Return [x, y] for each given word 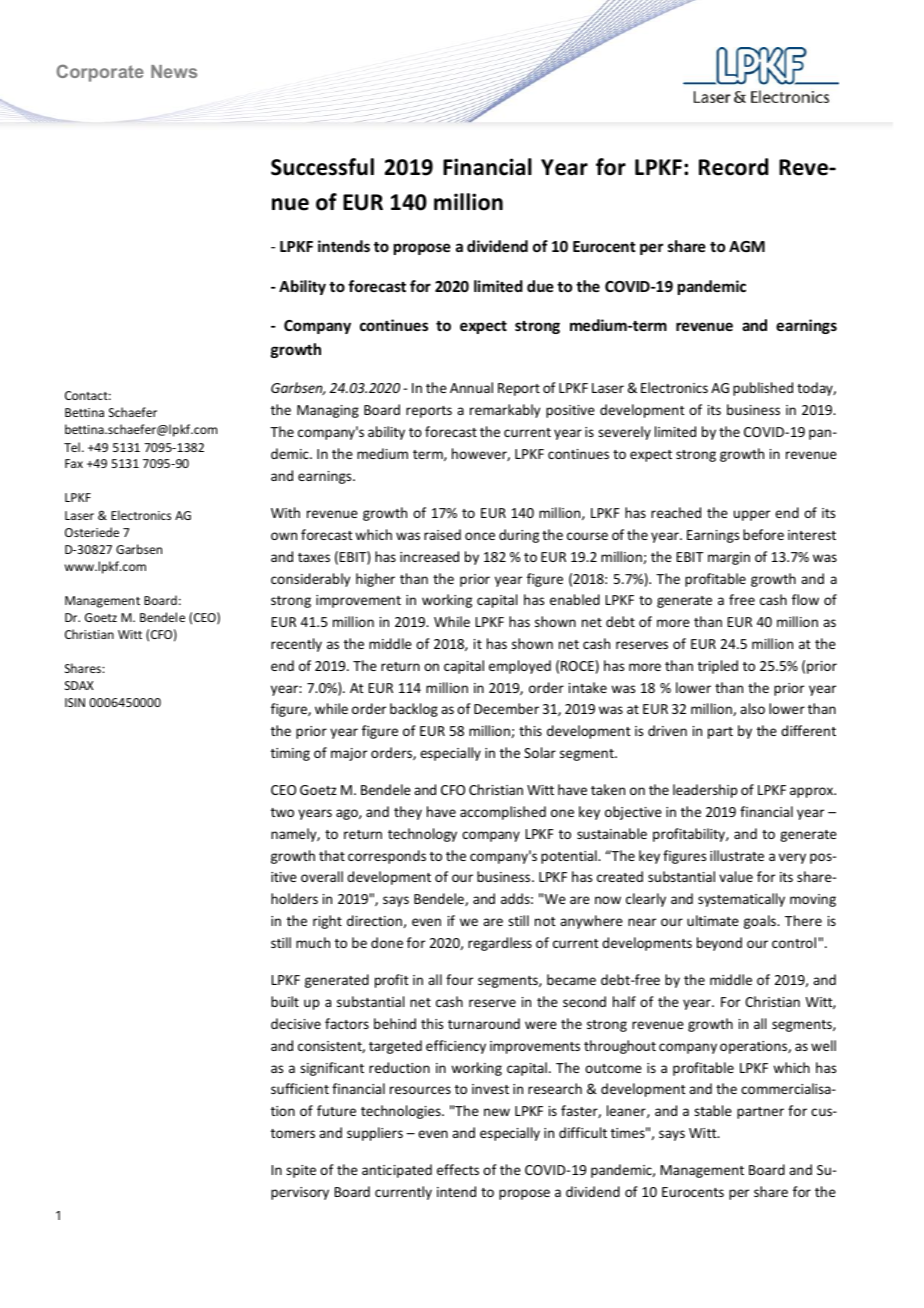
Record [733, 167]
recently [296, 645]
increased [429, 556]
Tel [72, 447]
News [174, 71]
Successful [322, 167]
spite [301, 1171]
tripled [718, 667]
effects [458, 1169]
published [763, 389]
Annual [471, 387]
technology [422, 835]
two [282, 812]
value [736, 876]
